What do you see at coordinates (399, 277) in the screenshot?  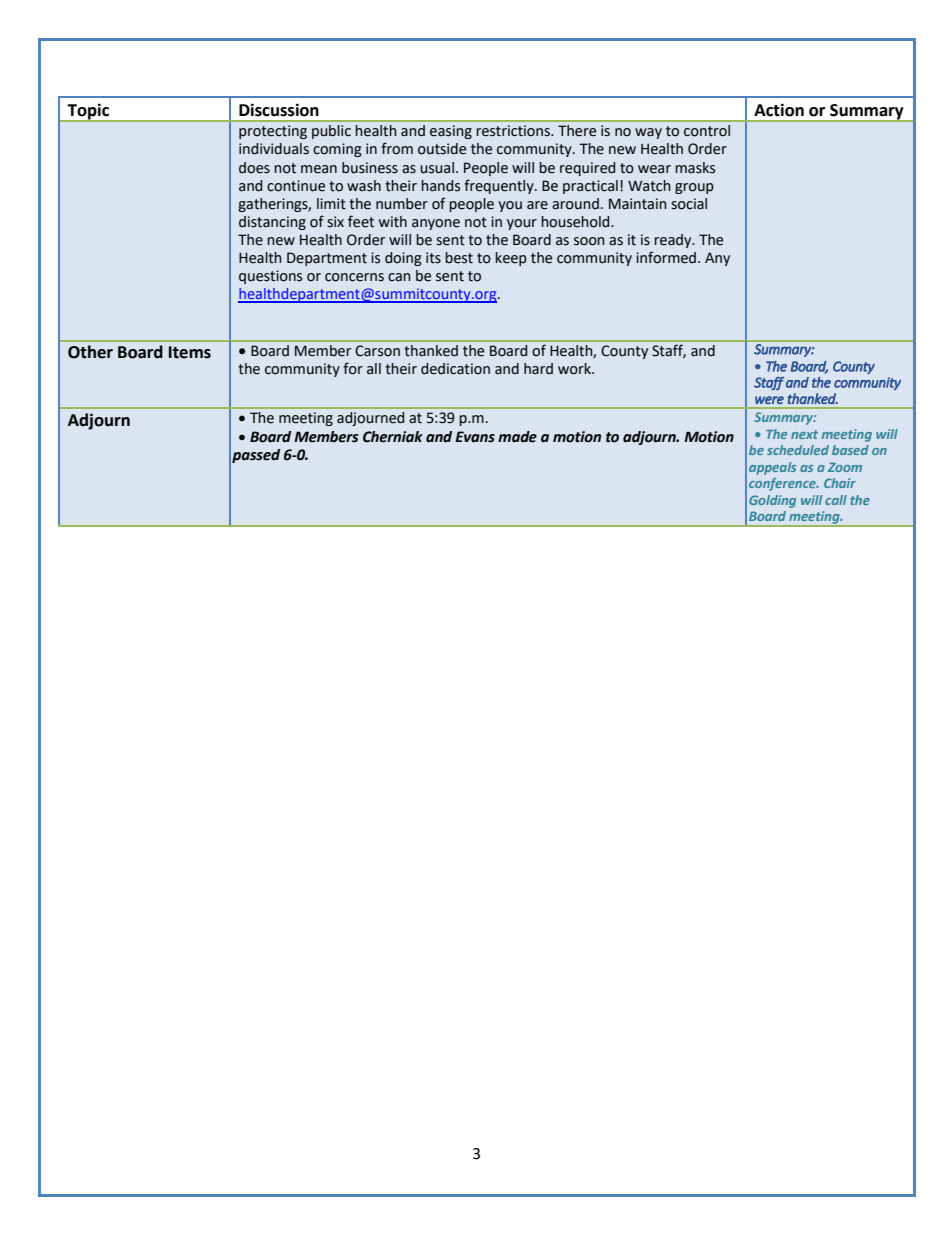 I see `can` at bounding box center [399, 277].
